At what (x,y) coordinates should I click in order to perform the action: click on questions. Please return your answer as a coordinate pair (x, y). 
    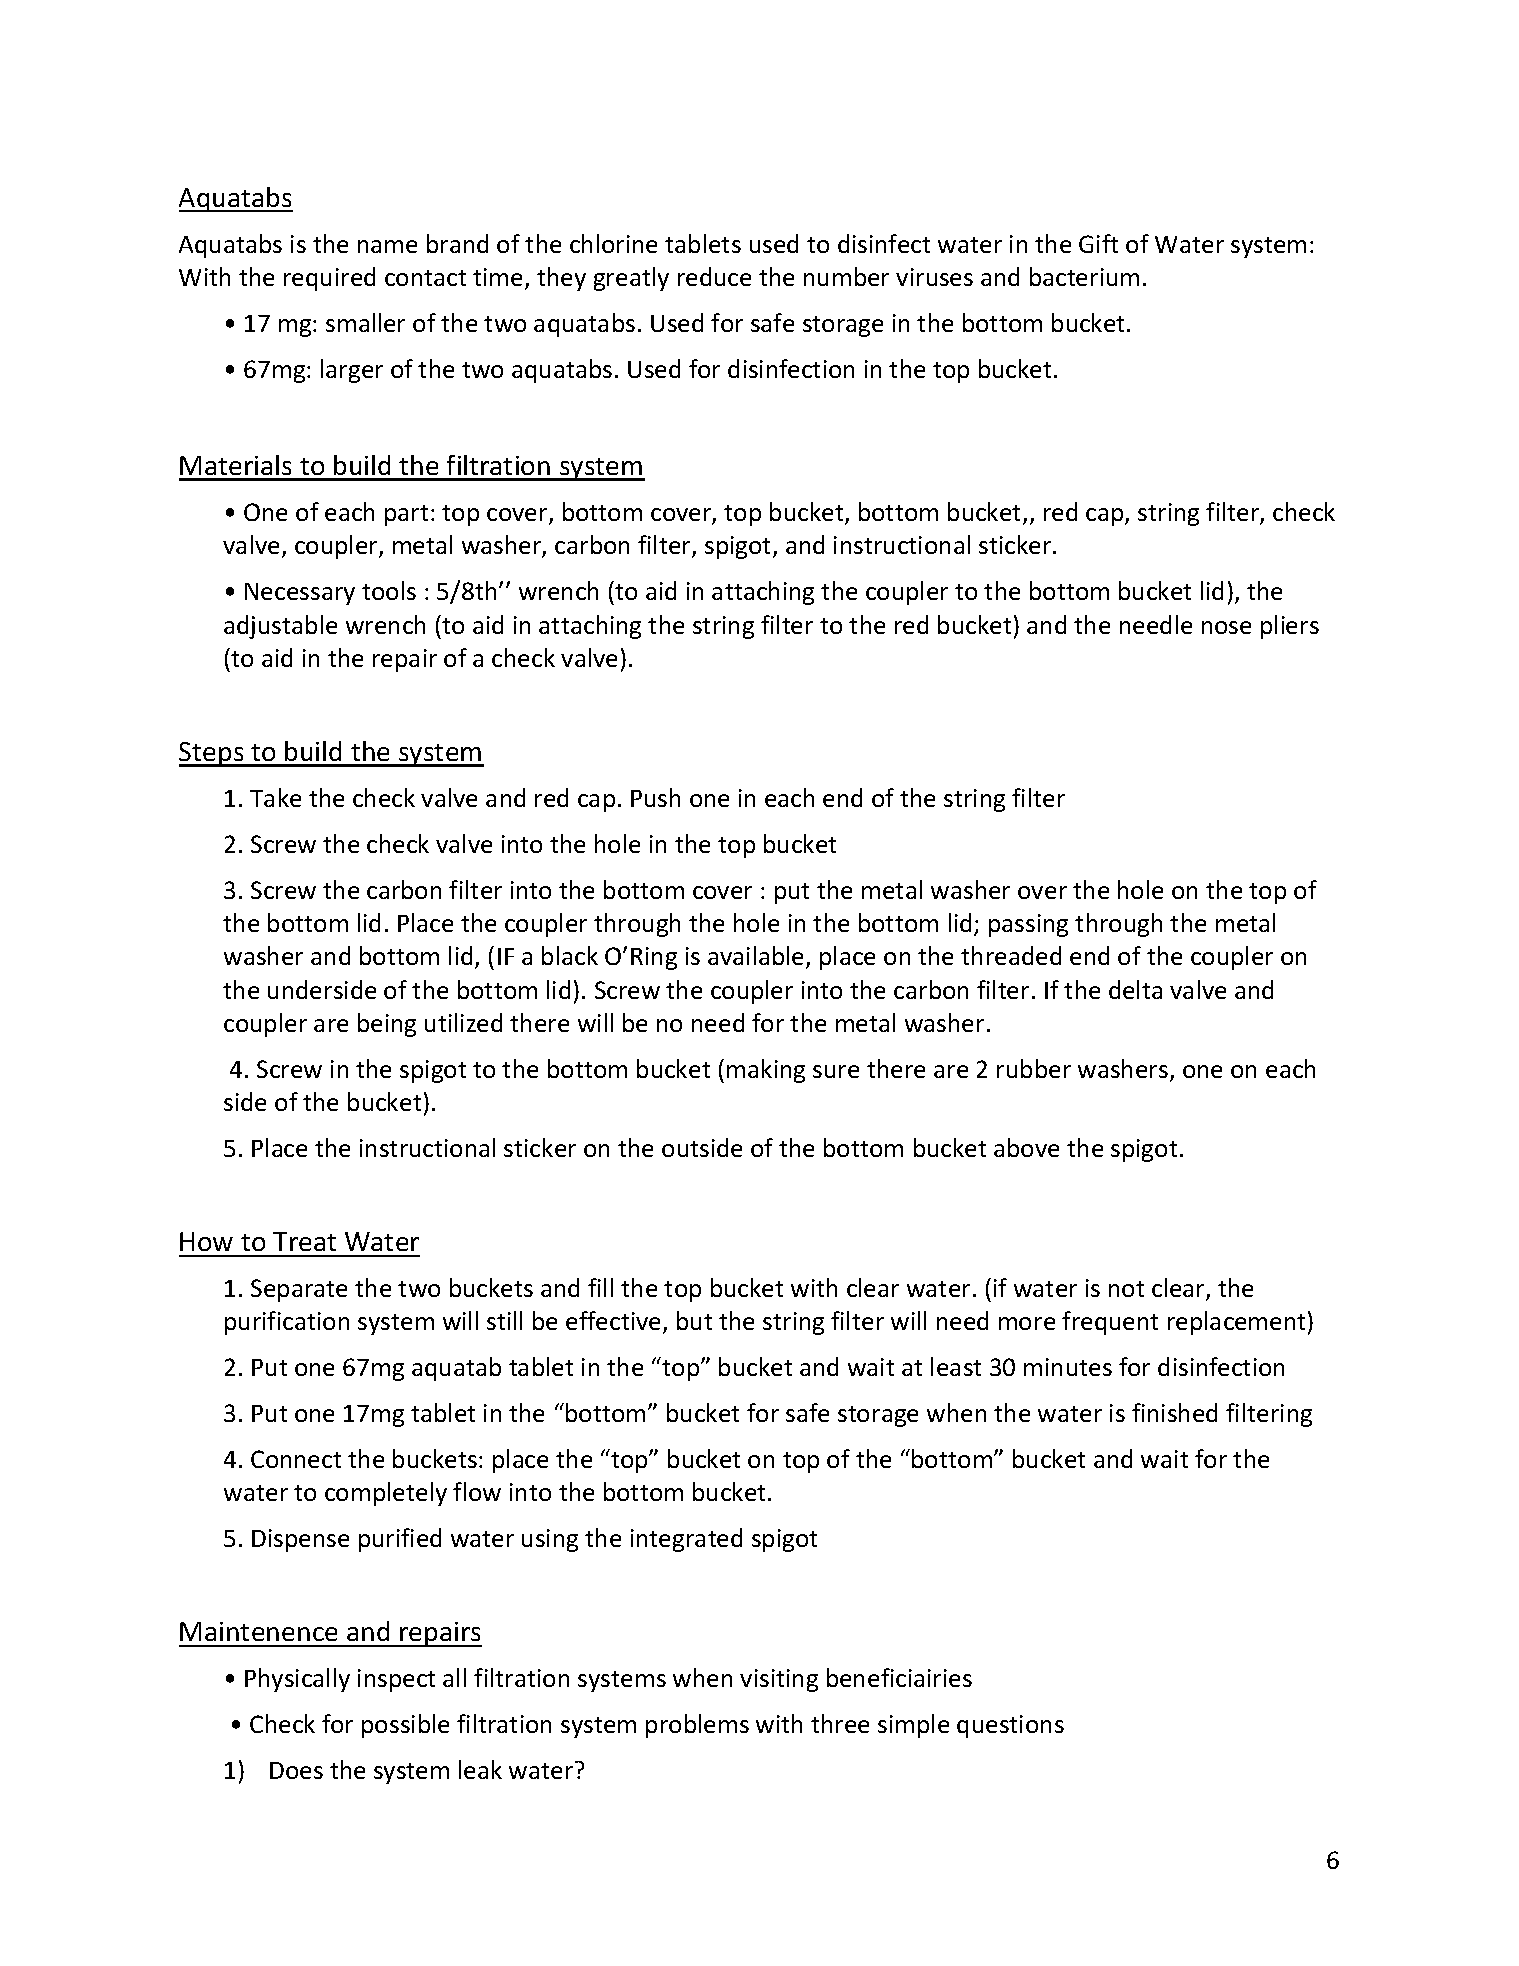
    Looking at the image, I should click on (1010, 1726).
